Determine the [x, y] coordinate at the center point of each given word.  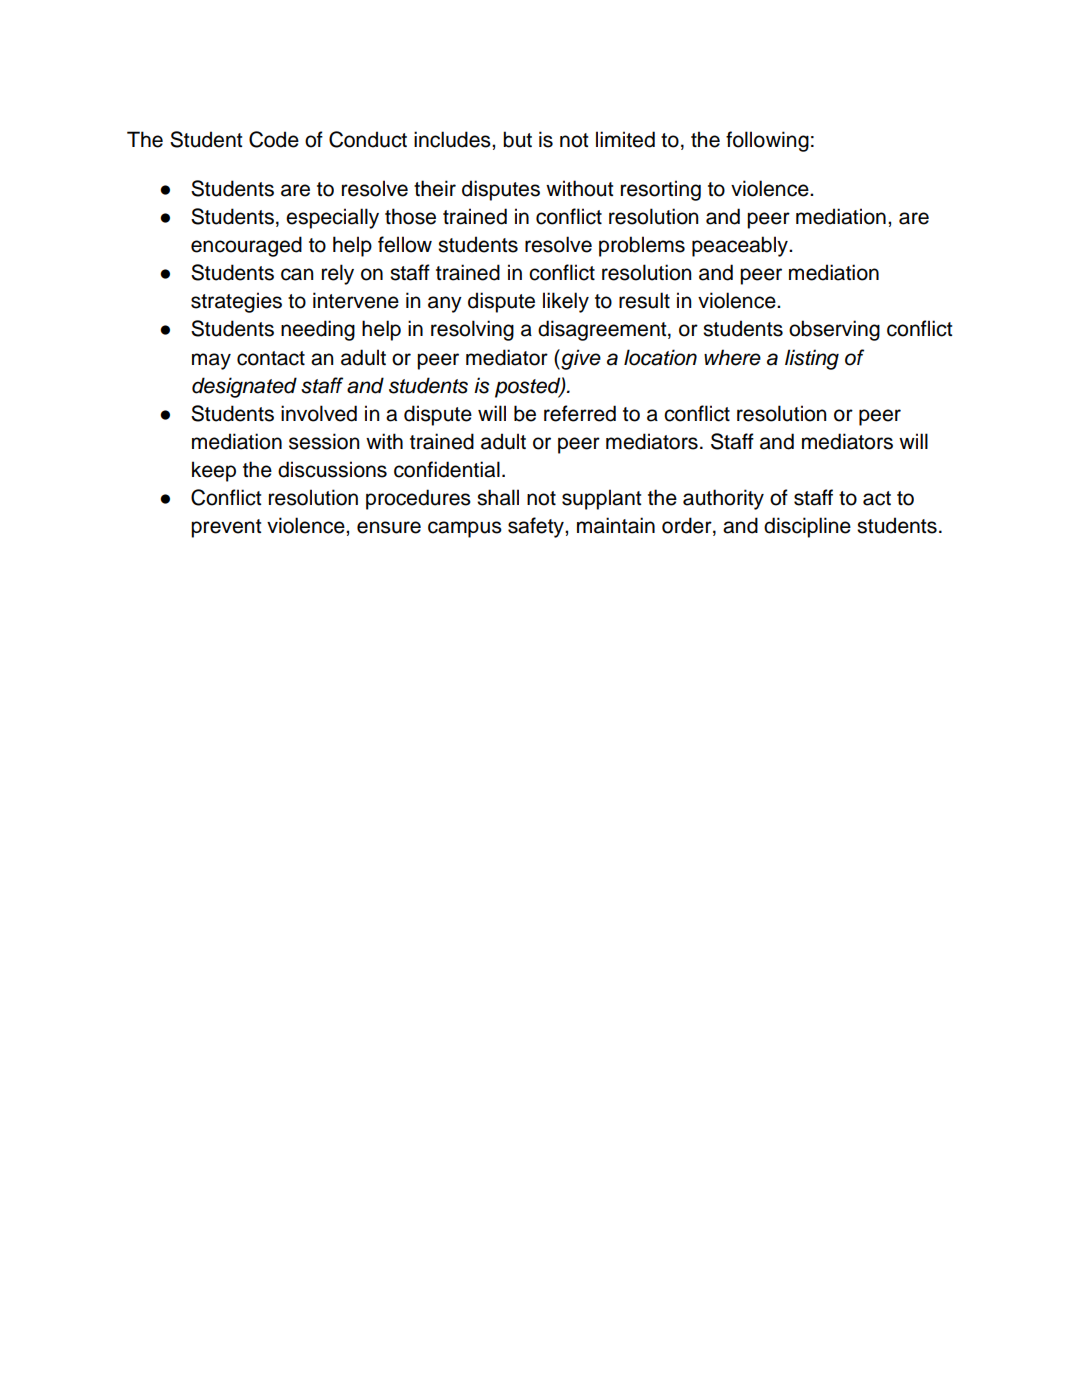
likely [566, 302]
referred [580, 413]
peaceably [741, 246]
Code [274, 139]
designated [244, 387]
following [767, 141]
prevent [226, 528]
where [732, 357]
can [297, 274]
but [517, 139]
